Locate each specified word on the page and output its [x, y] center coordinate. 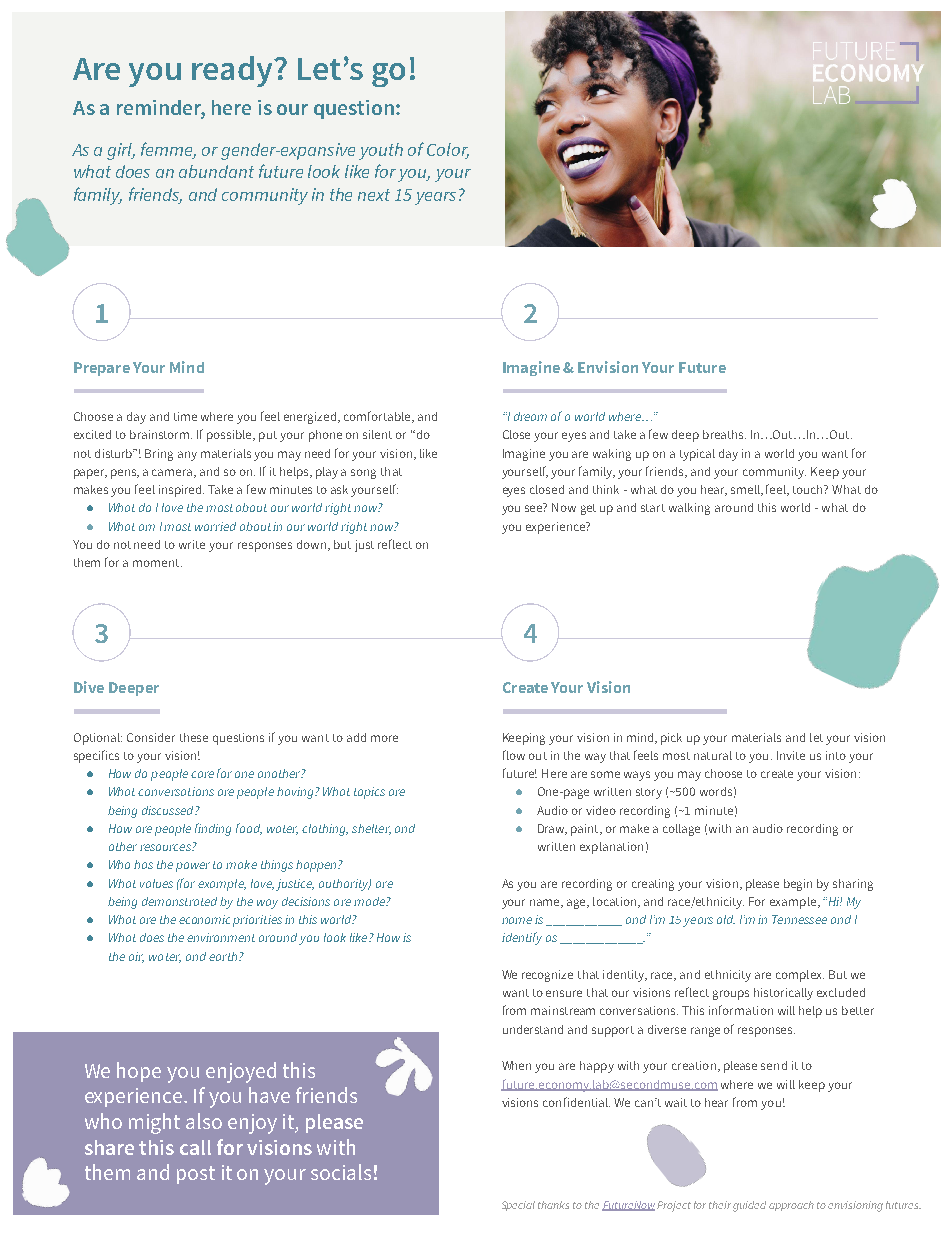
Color [448, 151]
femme [168, 150]
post [196, 1175]
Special [518, 1206]
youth [381, 151]
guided [749, 1206]
